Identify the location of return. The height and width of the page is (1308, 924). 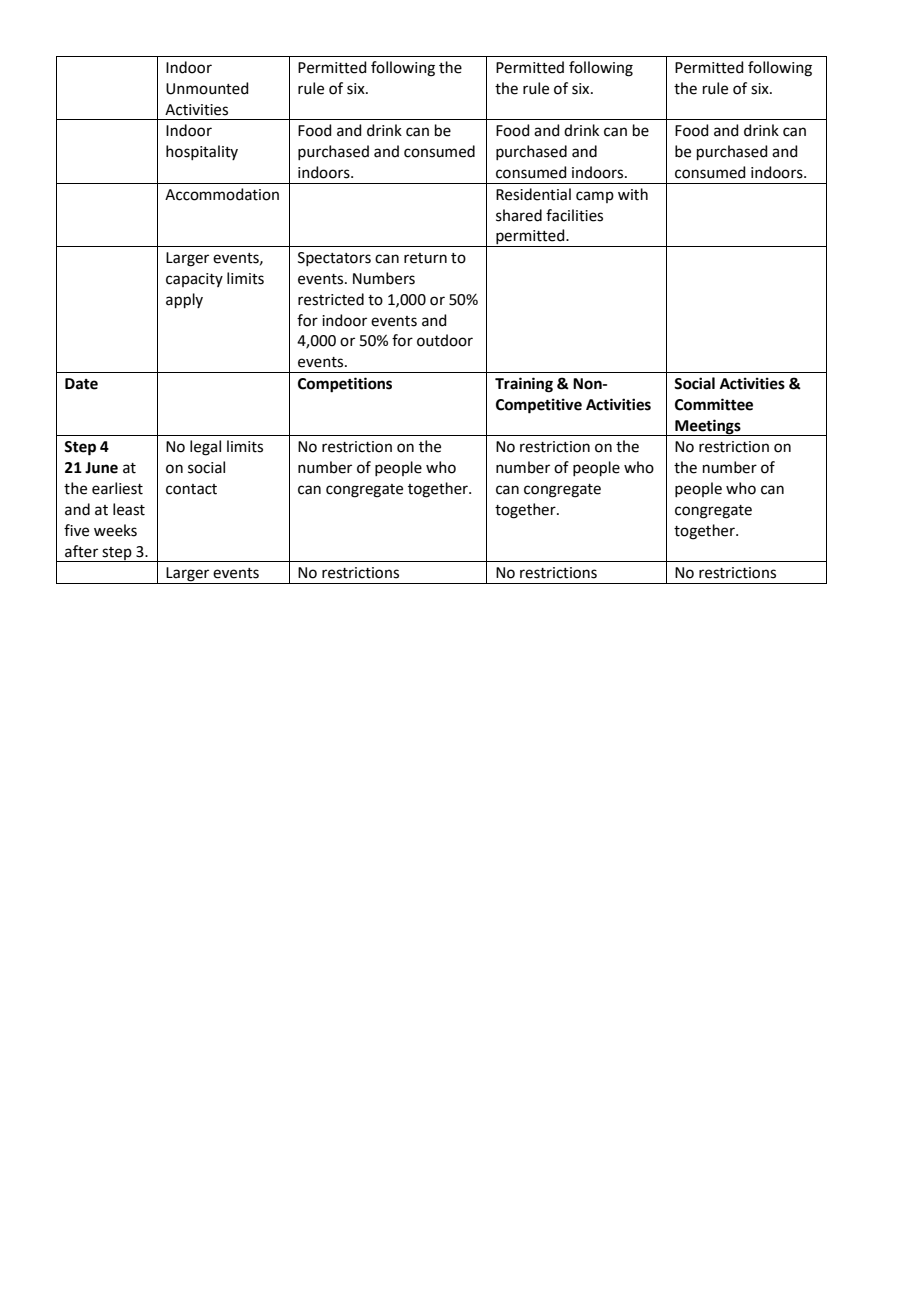
(425, 258).
